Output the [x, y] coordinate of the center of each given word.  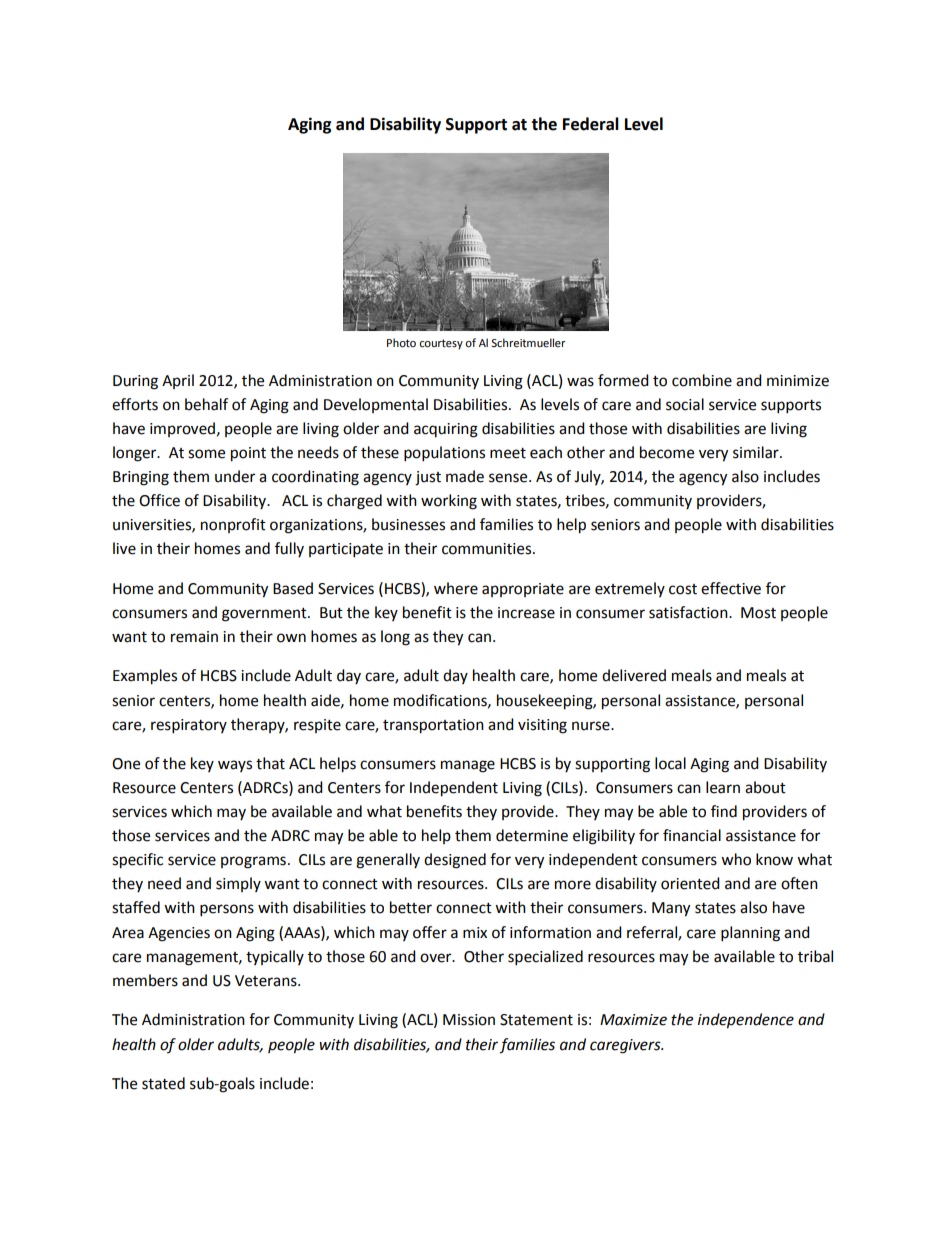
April [178, 381]
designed [455, 861]
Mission [469, 1020]
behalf [206, 404]
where [456, 588]
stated [163, 1083]
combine [702, 380]
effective [731, 588]
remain [194, 637]
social [685, 404]
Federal [591, 124]
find [724, 811]
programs [253, 862]
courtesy [441, 344]
